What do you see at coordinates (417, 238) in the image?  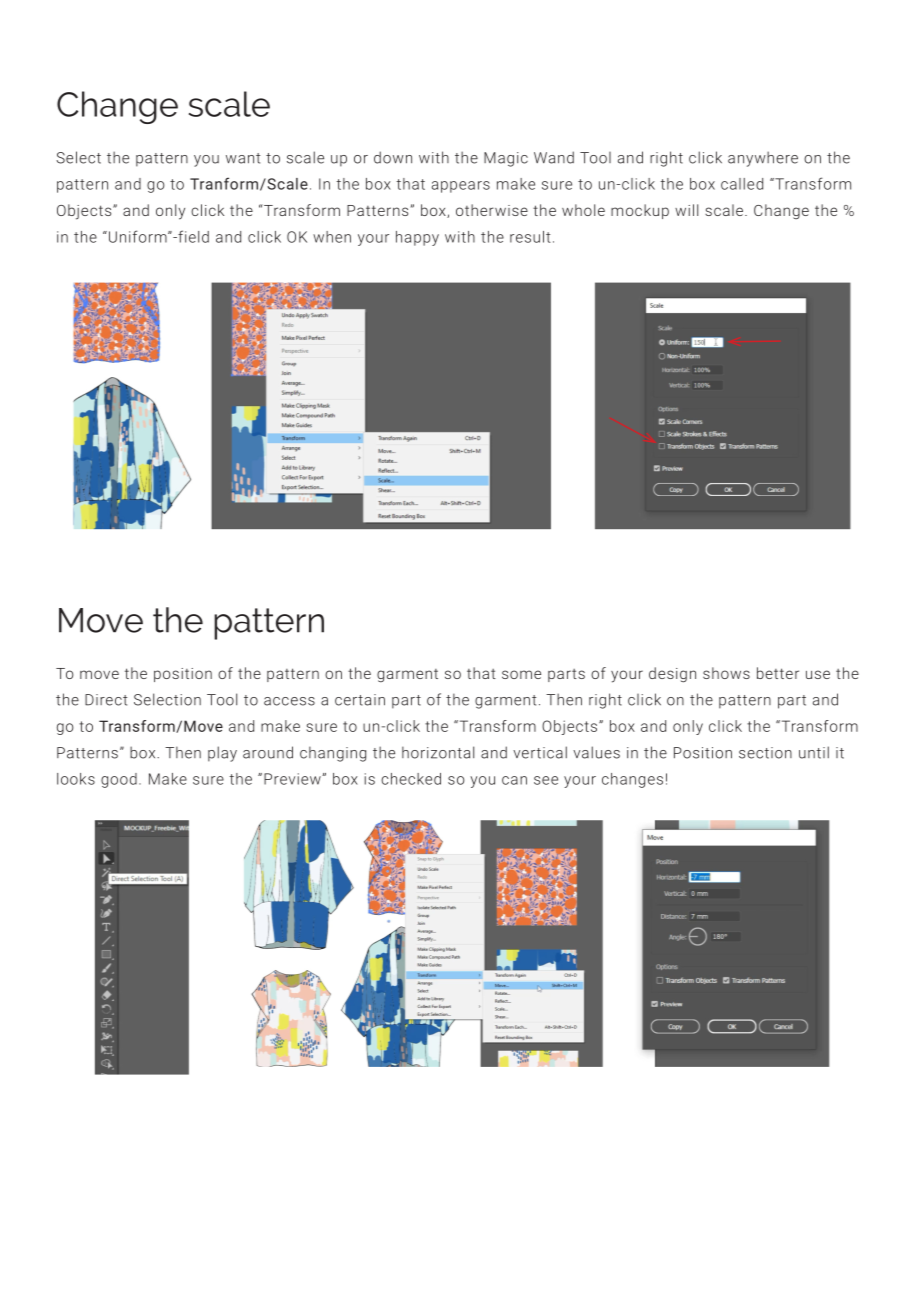 I see `happy` at bounding box center [417, 238].
